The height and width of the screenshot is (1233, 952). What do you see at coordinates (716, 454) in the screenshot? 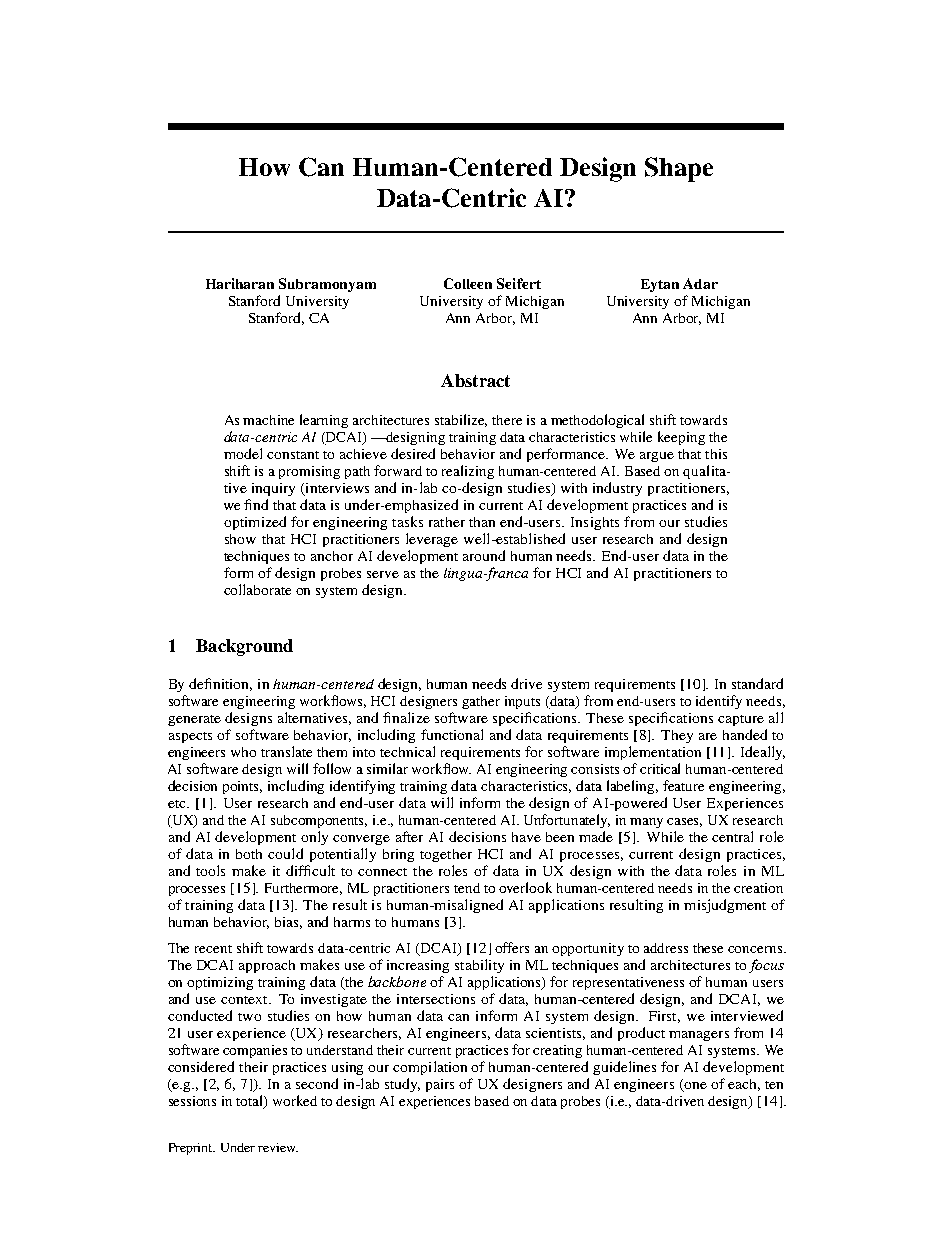
I see `this` at bounding box center [716, 454].
